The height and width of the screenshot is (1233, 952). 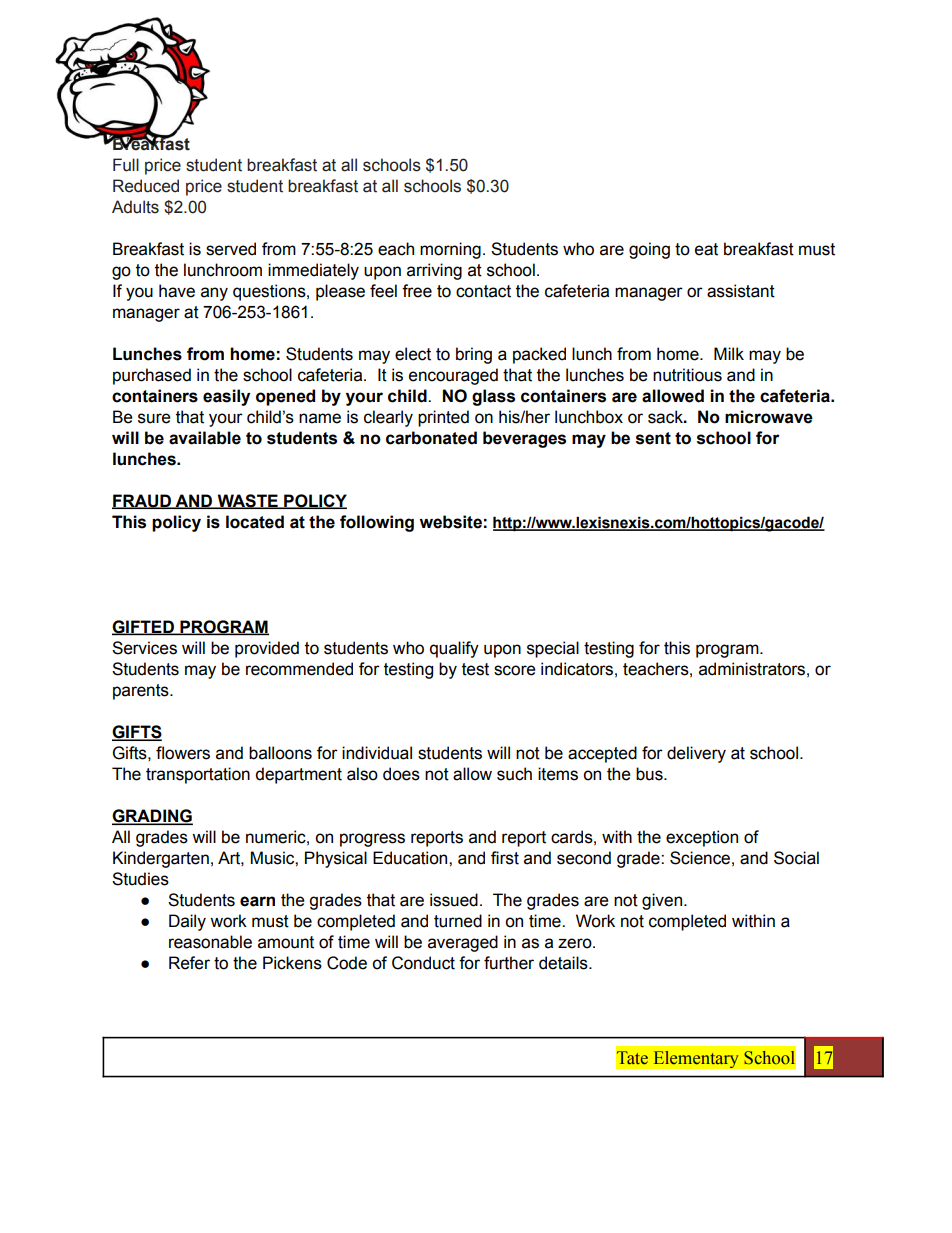 I want to click on eat, so click(x=706, y=249).
